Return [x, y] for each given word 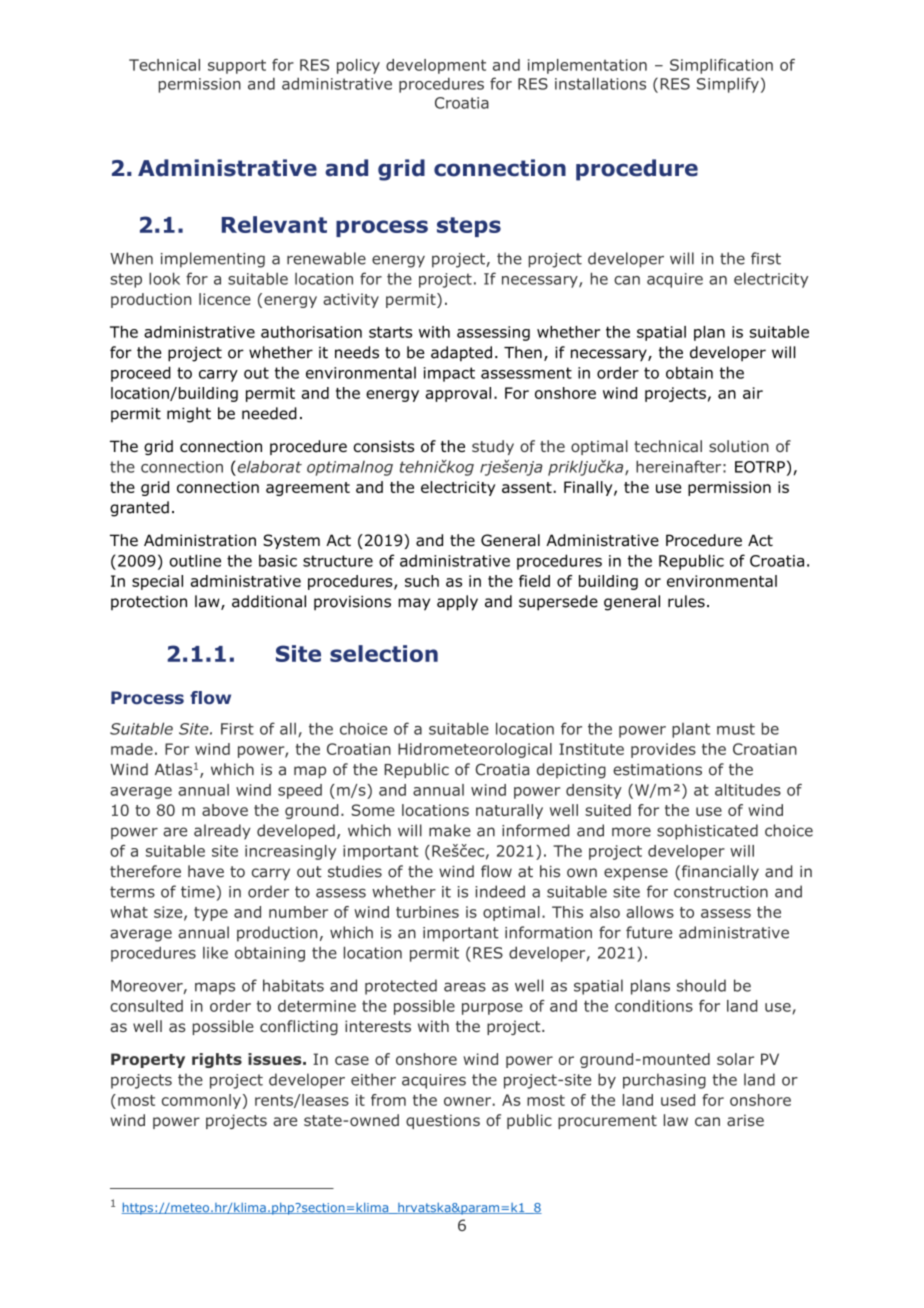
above [225, 810]
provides [663, 750]
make [450, 830]
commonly [201, 1101]
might [189, 415]
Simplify [728, 85]
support [237, 66]
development [436, 66]
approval [458, 394]
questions [443, 1121]
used [678, 1100]
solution [739, 446]
